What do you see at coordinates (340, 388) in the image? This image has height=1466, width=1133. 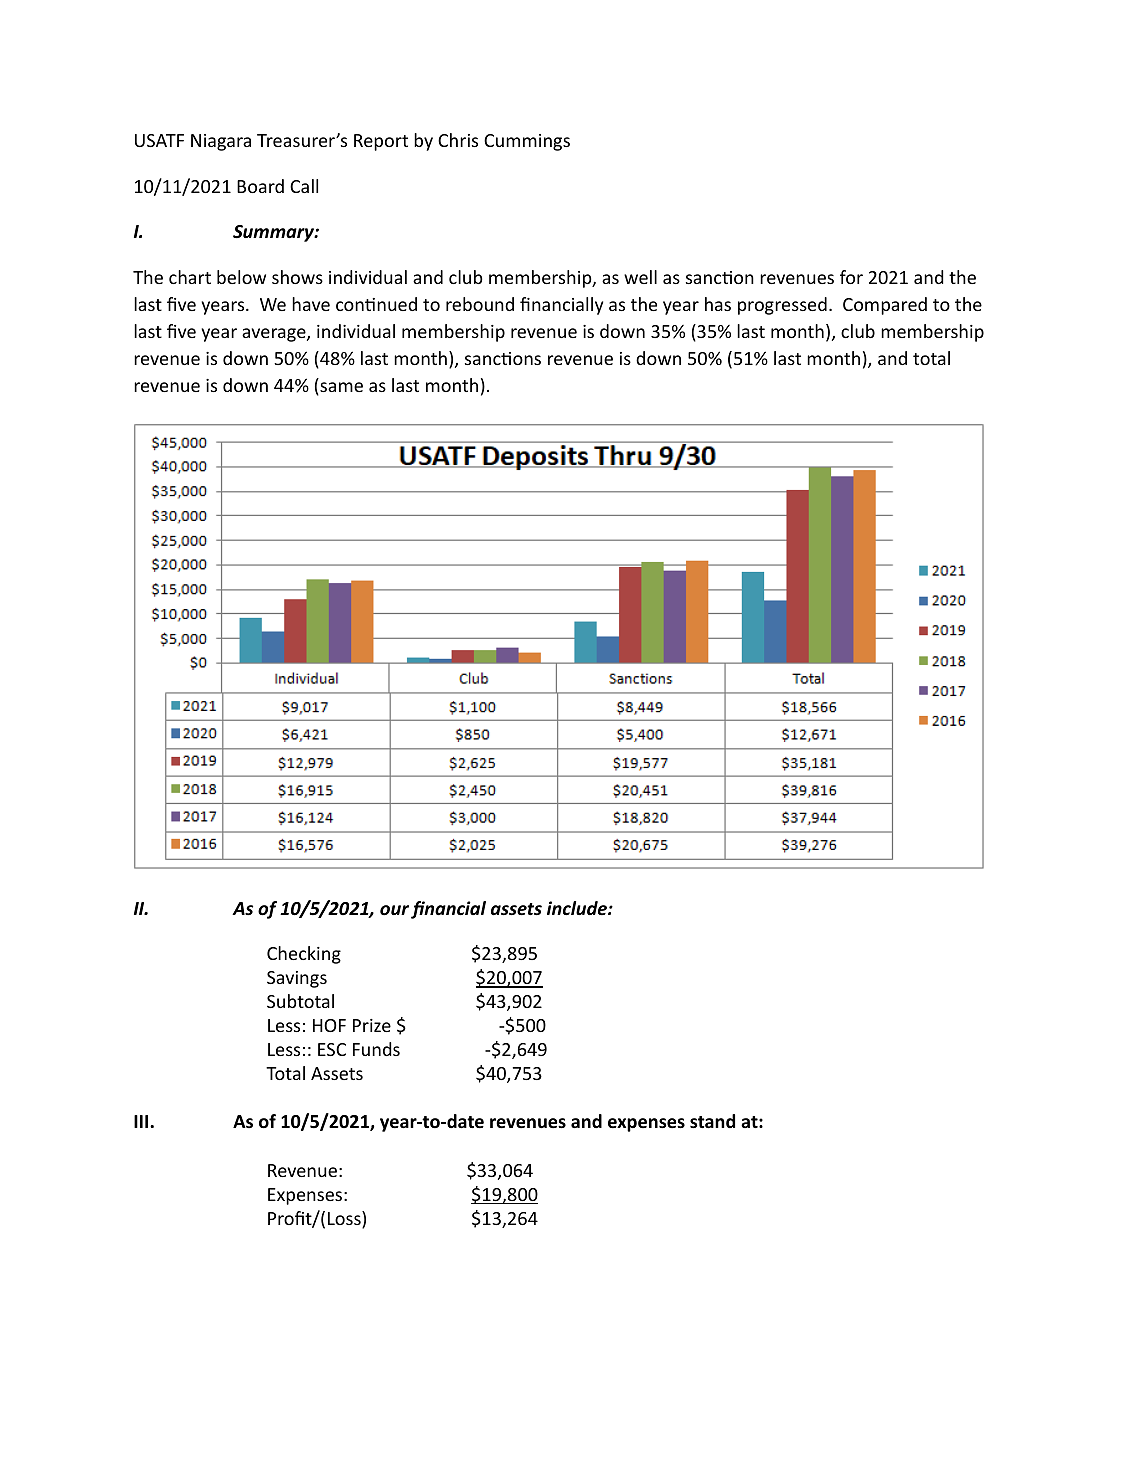 I see `same` at bounding box center [340, 388].
